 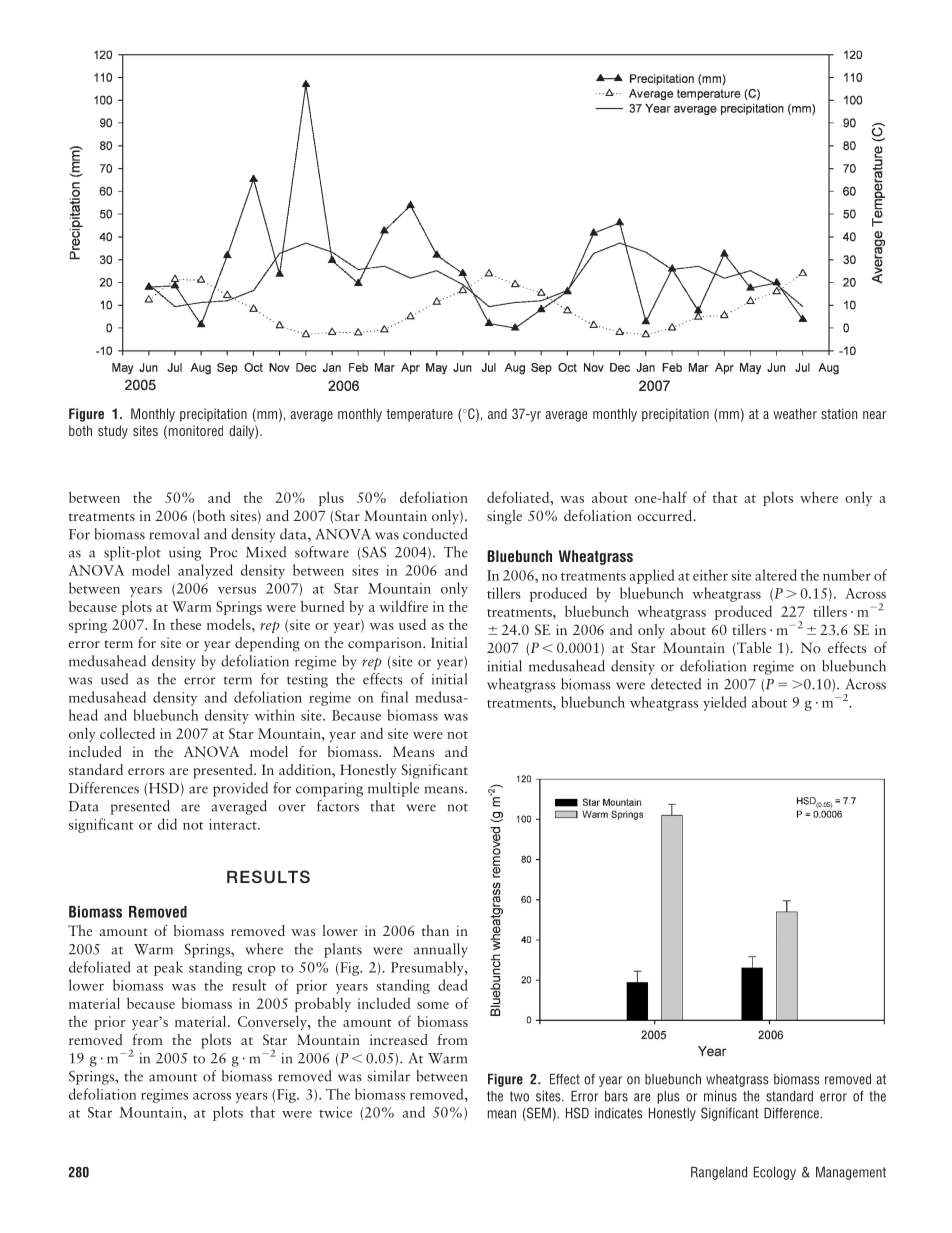 What do you see at coordinates (335, 1112) in the document?
I see `twice` at bounding box center [335, 1112].
